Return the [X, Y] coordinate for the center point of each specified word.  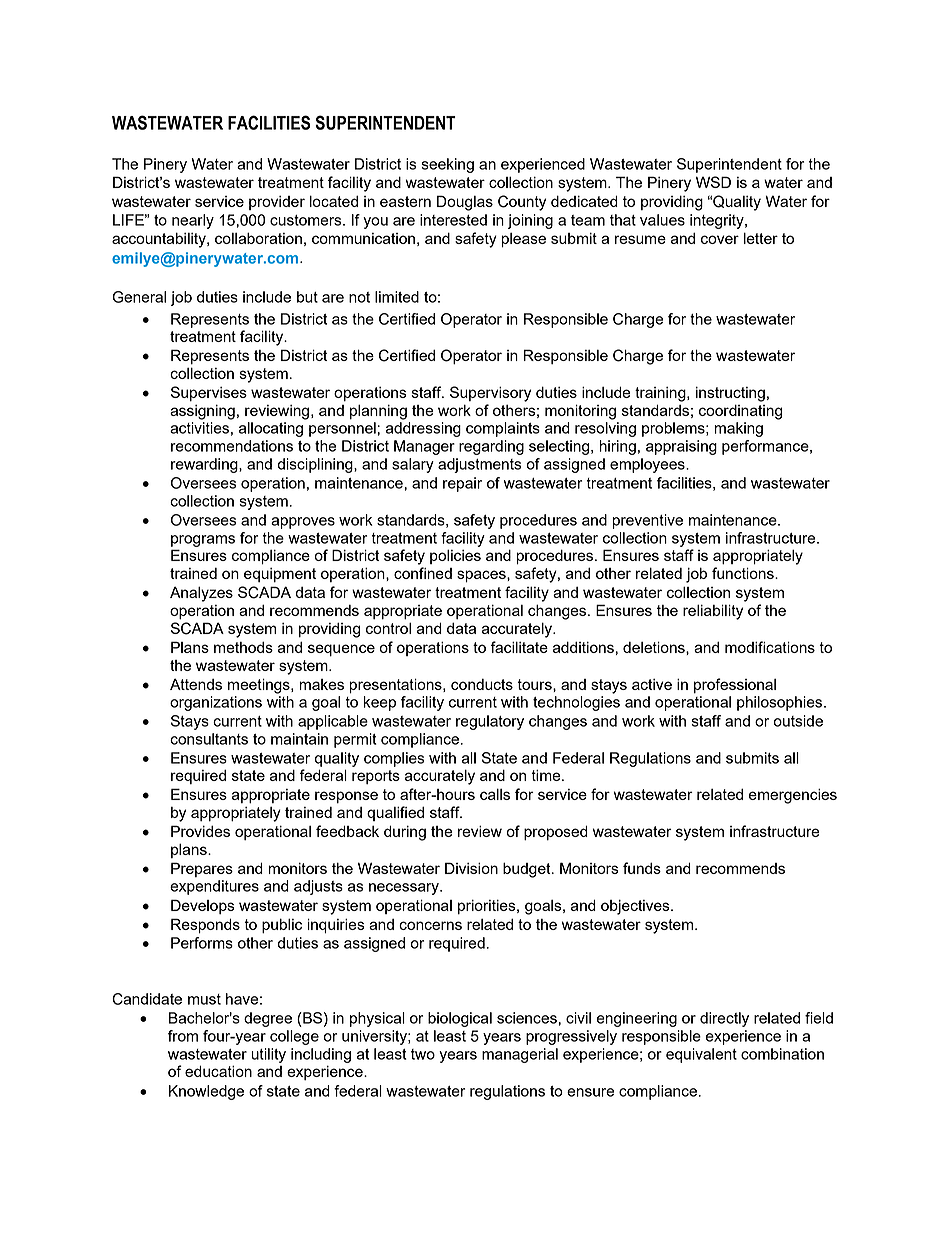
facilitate [519, 647]
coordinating [740, 412]
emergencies [793, 796]
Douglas [465, 203]
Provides [200, 831]
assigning [202, 412]
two [423, 1054]
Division [471, 868]
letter [761, 238]
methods [243, 647]
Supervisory [490, 394]
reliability [713, 612]
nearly [193, 221]
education [218, 1071]
